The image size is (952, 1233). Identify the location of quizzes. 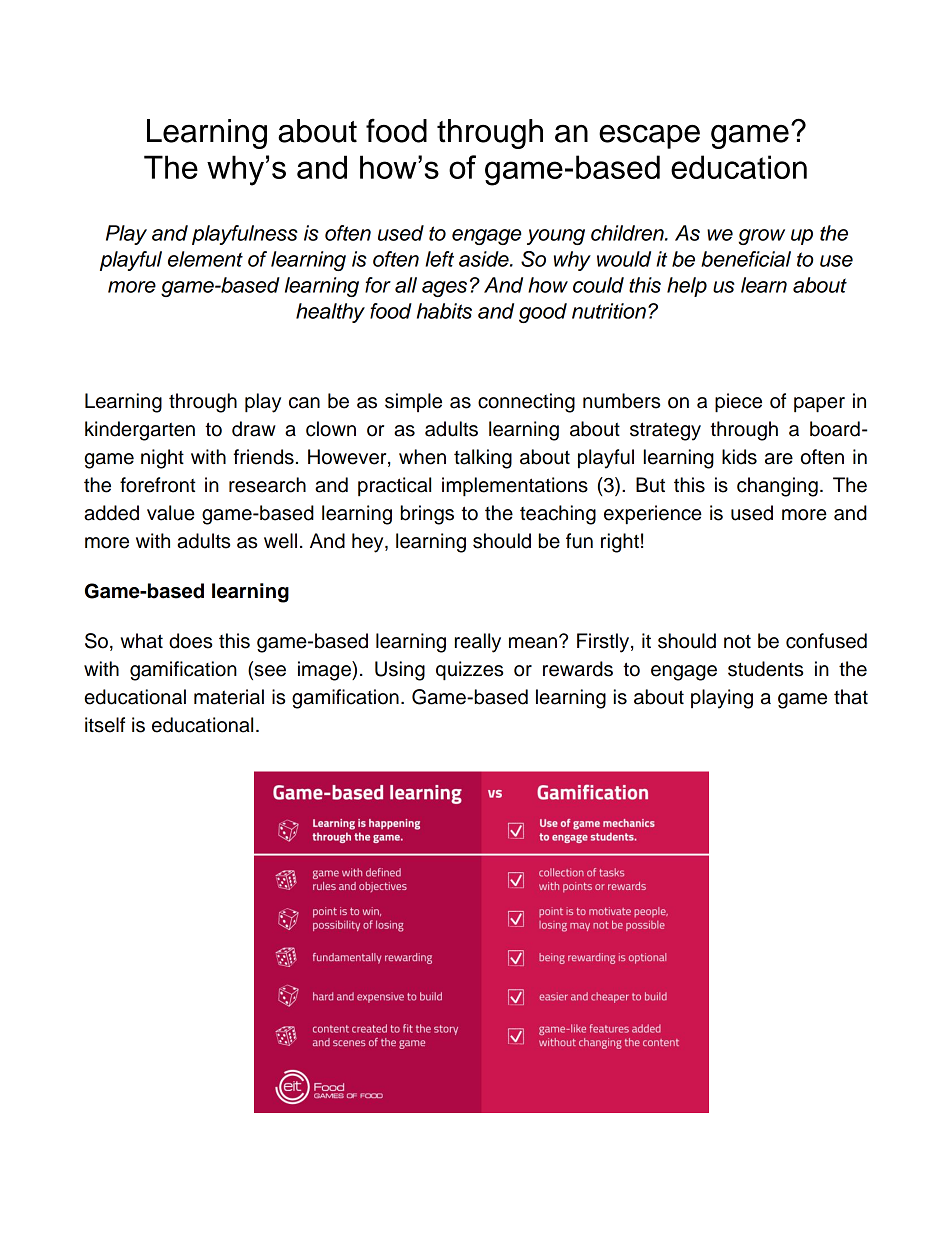
(469, 671).
